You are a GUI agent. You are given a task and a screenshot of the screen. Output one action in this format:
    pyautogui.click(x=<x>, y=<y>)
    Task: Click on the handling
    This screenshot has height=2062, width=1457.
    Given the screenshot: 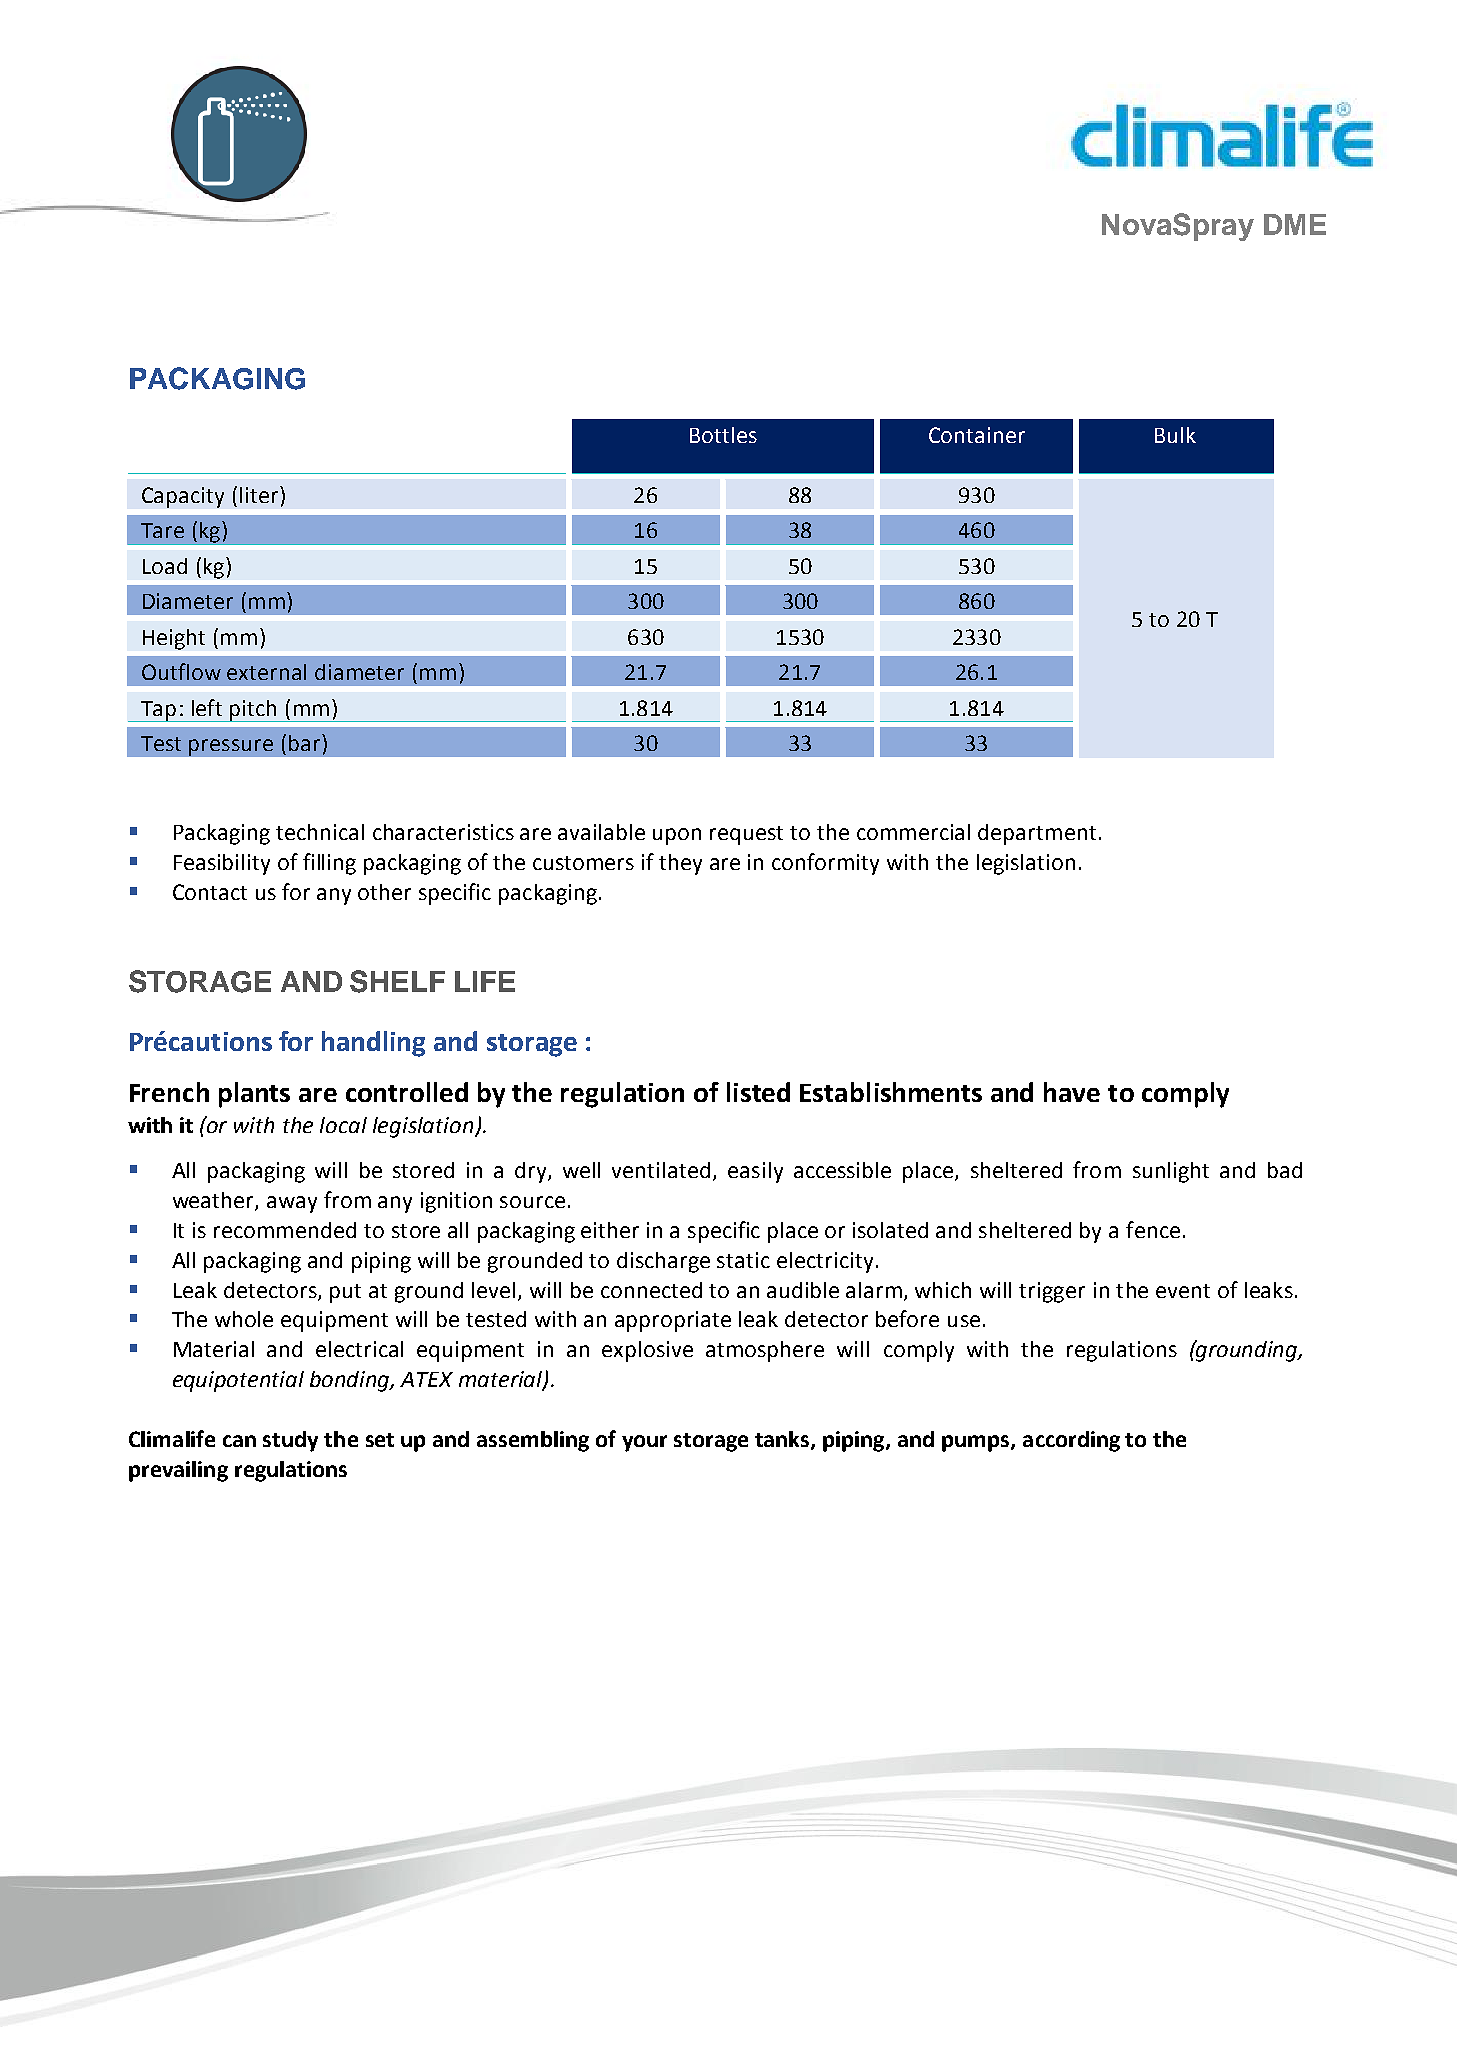 What is the action you would take?
    pyautogui.click(x=373, y=1044)
